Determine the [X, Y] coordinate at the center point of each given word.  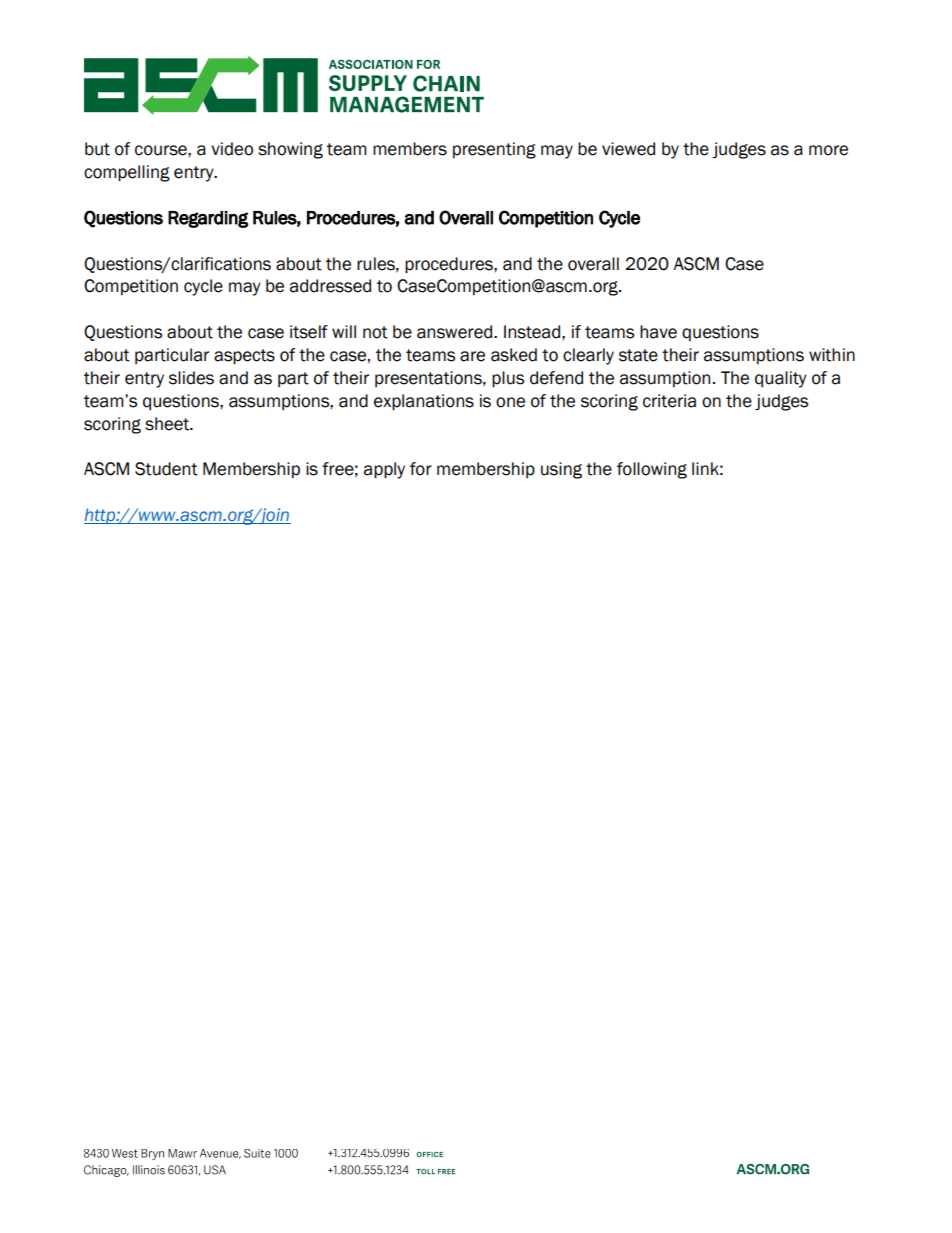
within [832, 355]
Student [166, 469]
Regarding [208, 219]
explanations [424, 402]
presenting [494, 150]
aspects [244, 357]
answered [456, 332]
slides [191, 378]
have [658, 332]
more [828, 150]
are [472, 356]
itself [309, 332]
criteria [669, 401]
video [232, 149]
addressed [330, 286]
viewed [628, 149]
